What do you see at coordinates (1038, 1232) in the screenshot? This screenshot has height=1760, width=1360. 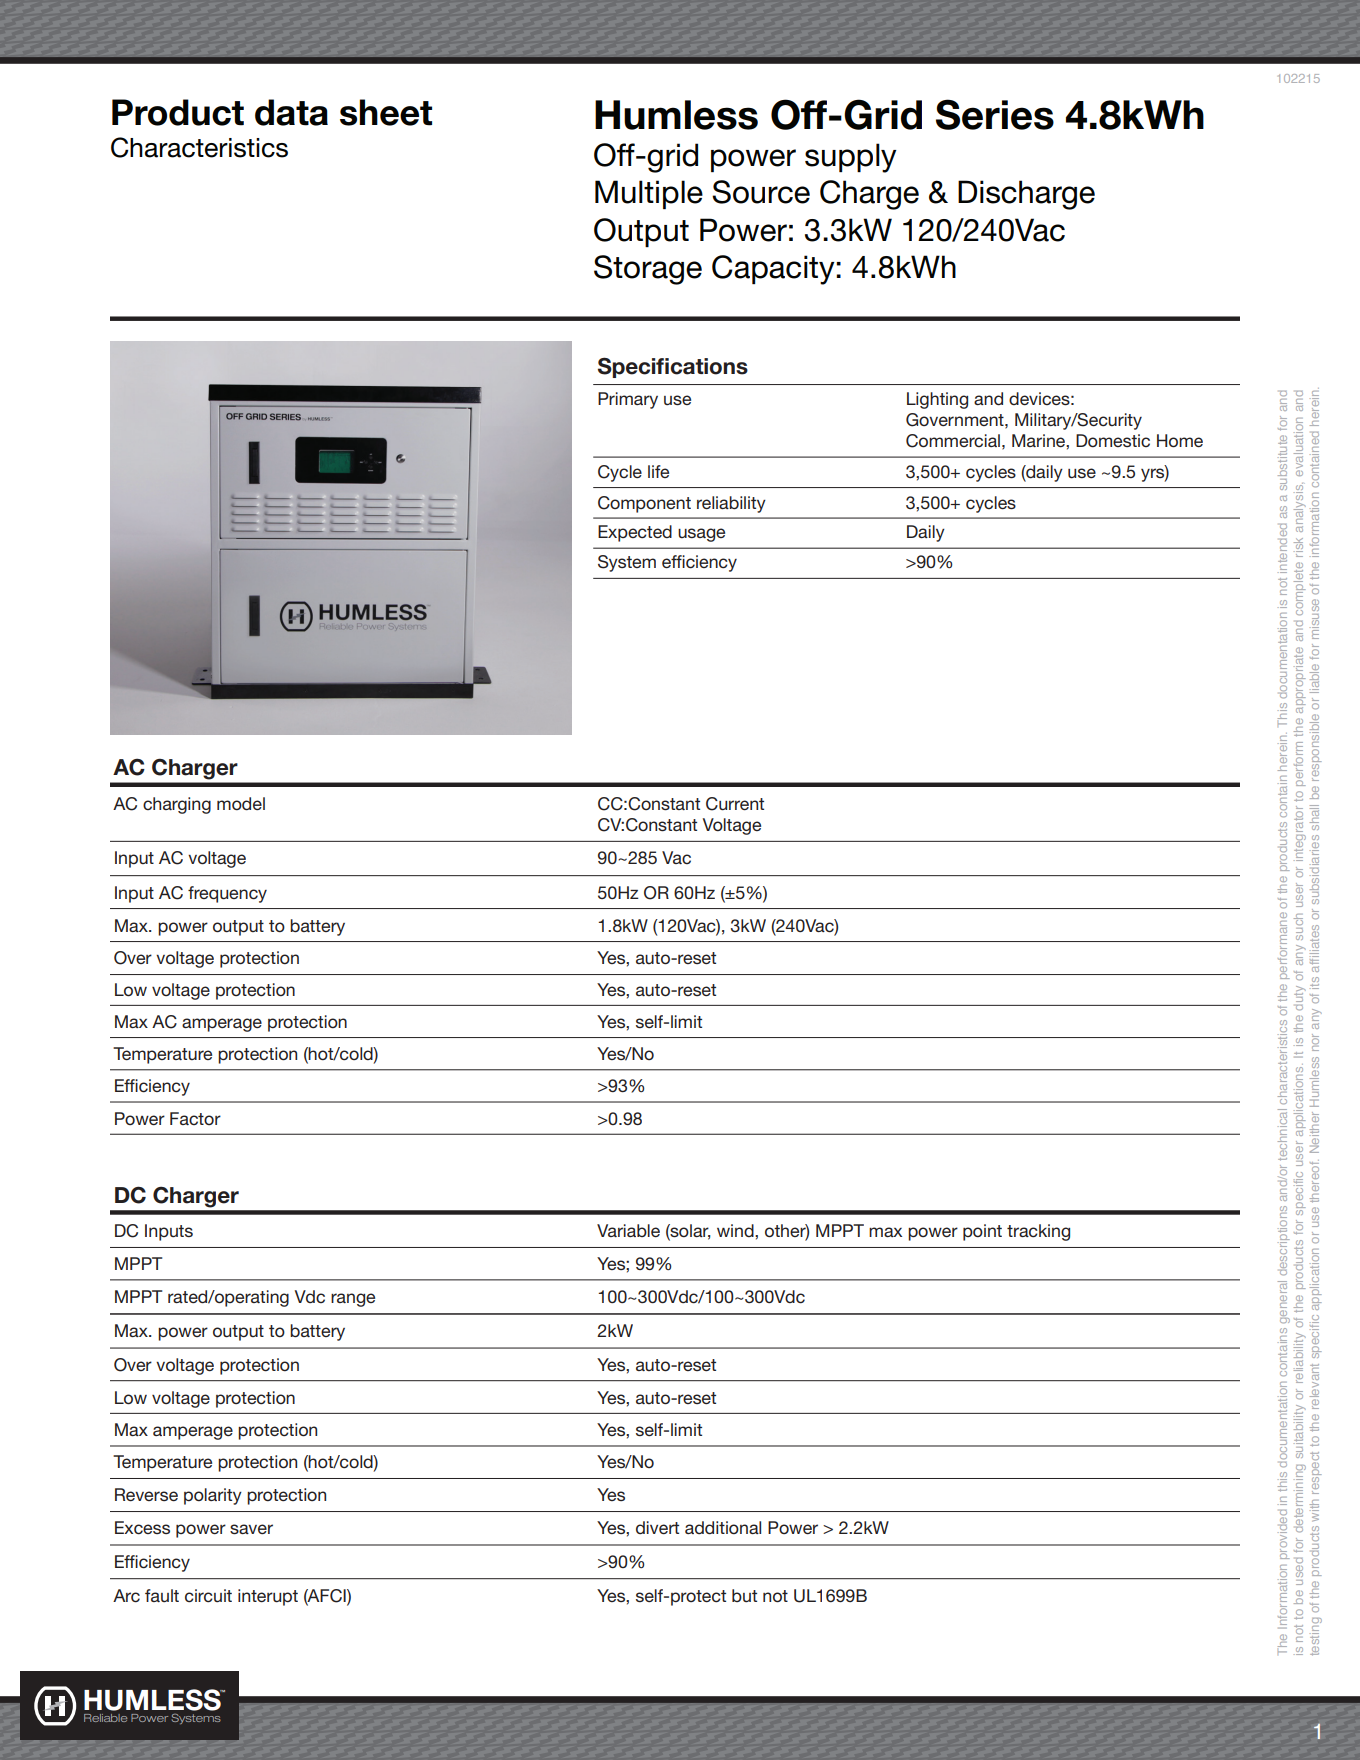 I see `tracking` at bounding box center [1038, 1232].
